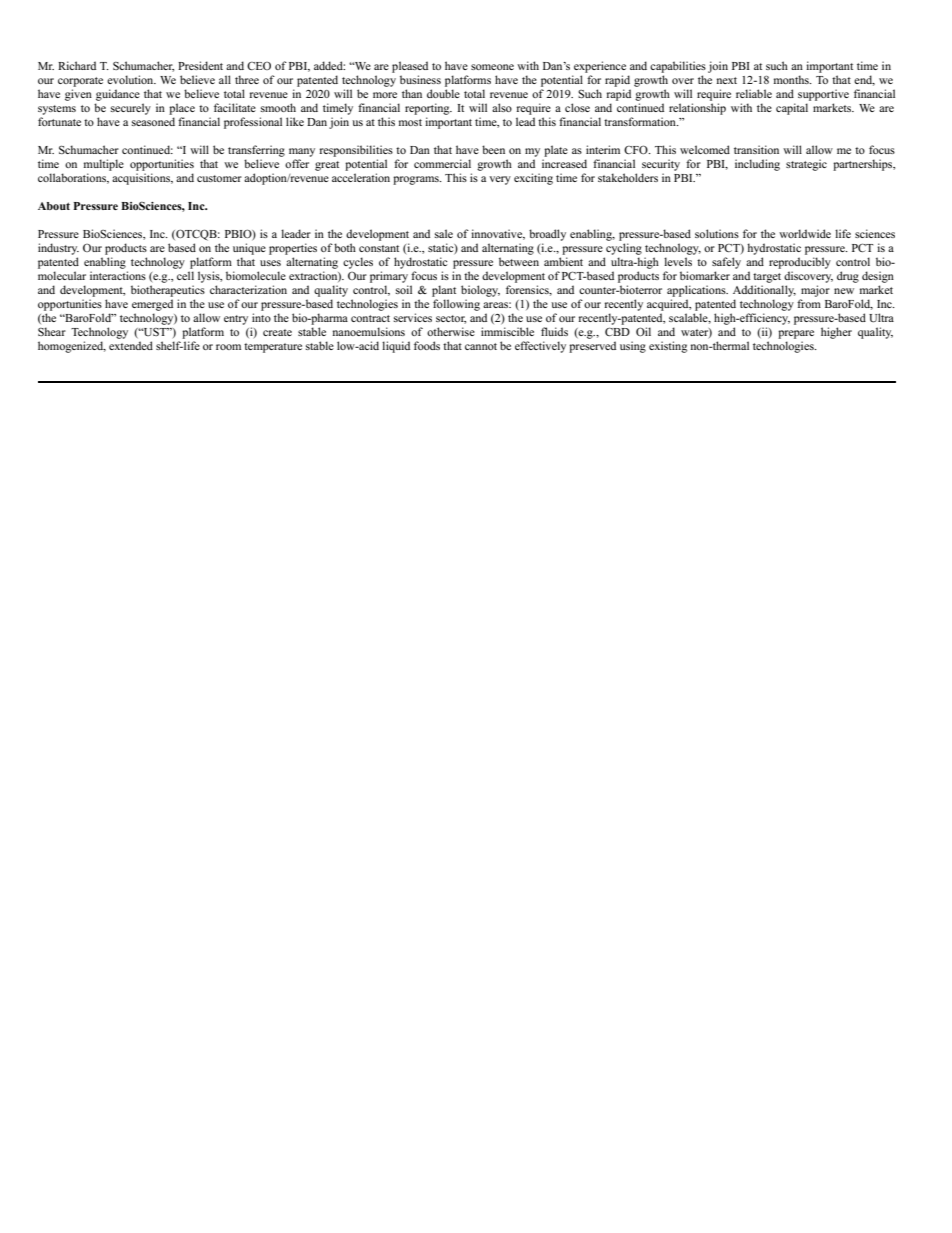 The height and width of the screenshot is (1233, 952). I want to click on months, so click(792, 79).
